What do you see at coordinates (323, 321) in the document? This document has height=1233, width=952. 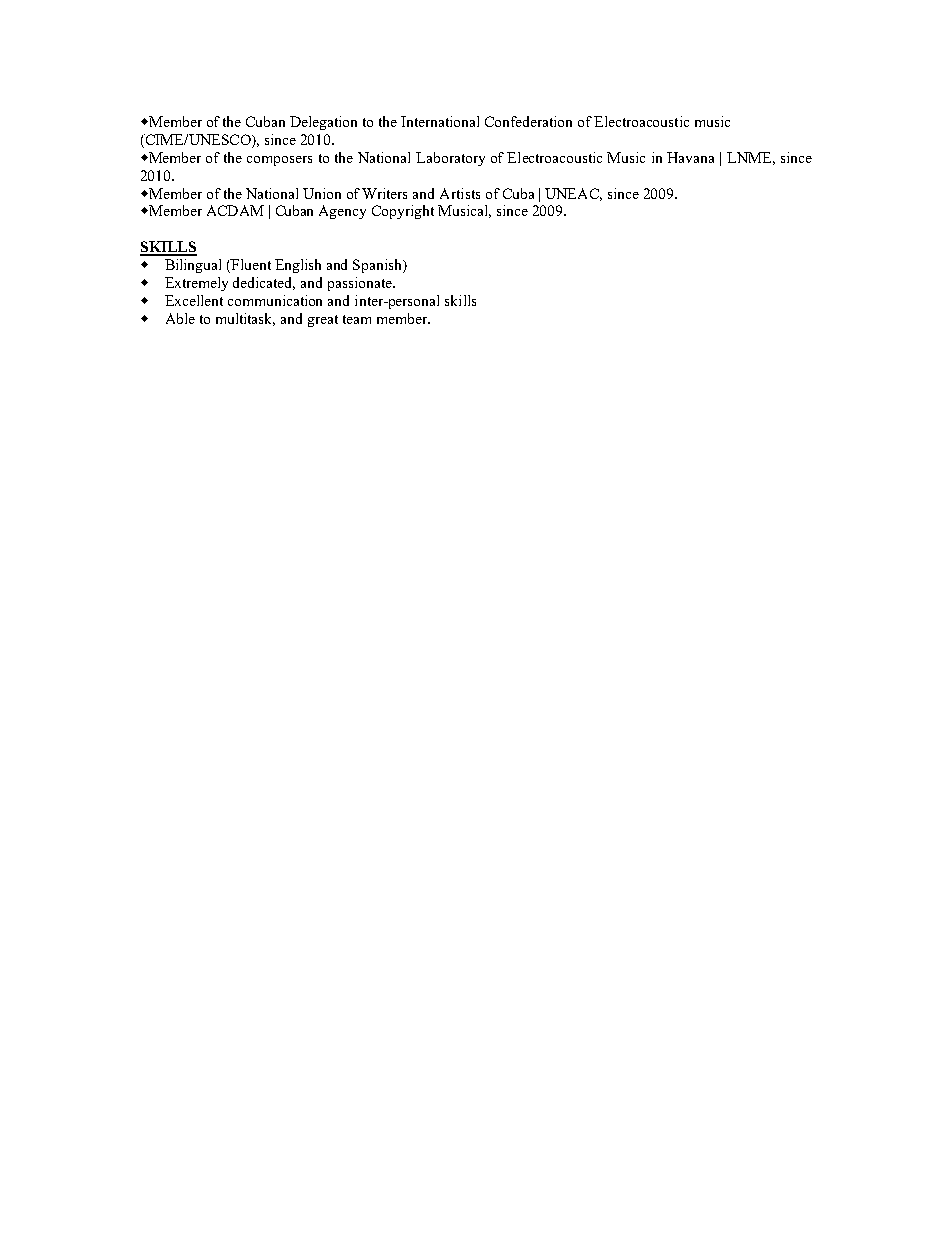 I see `great` at bounding box center [323, 321].
